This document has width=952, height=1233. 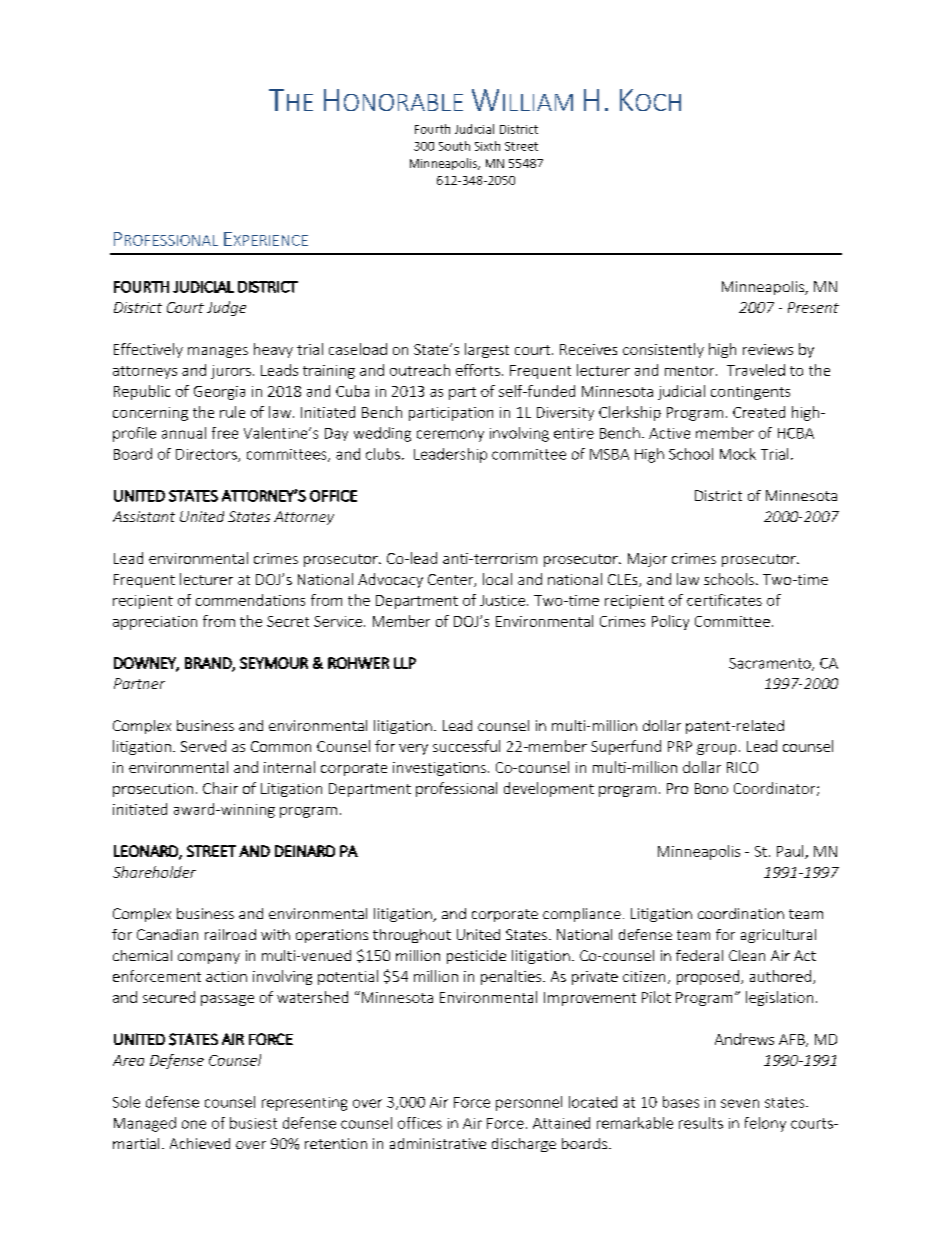 I want to click on Directors, so click(x=207, y=455).
